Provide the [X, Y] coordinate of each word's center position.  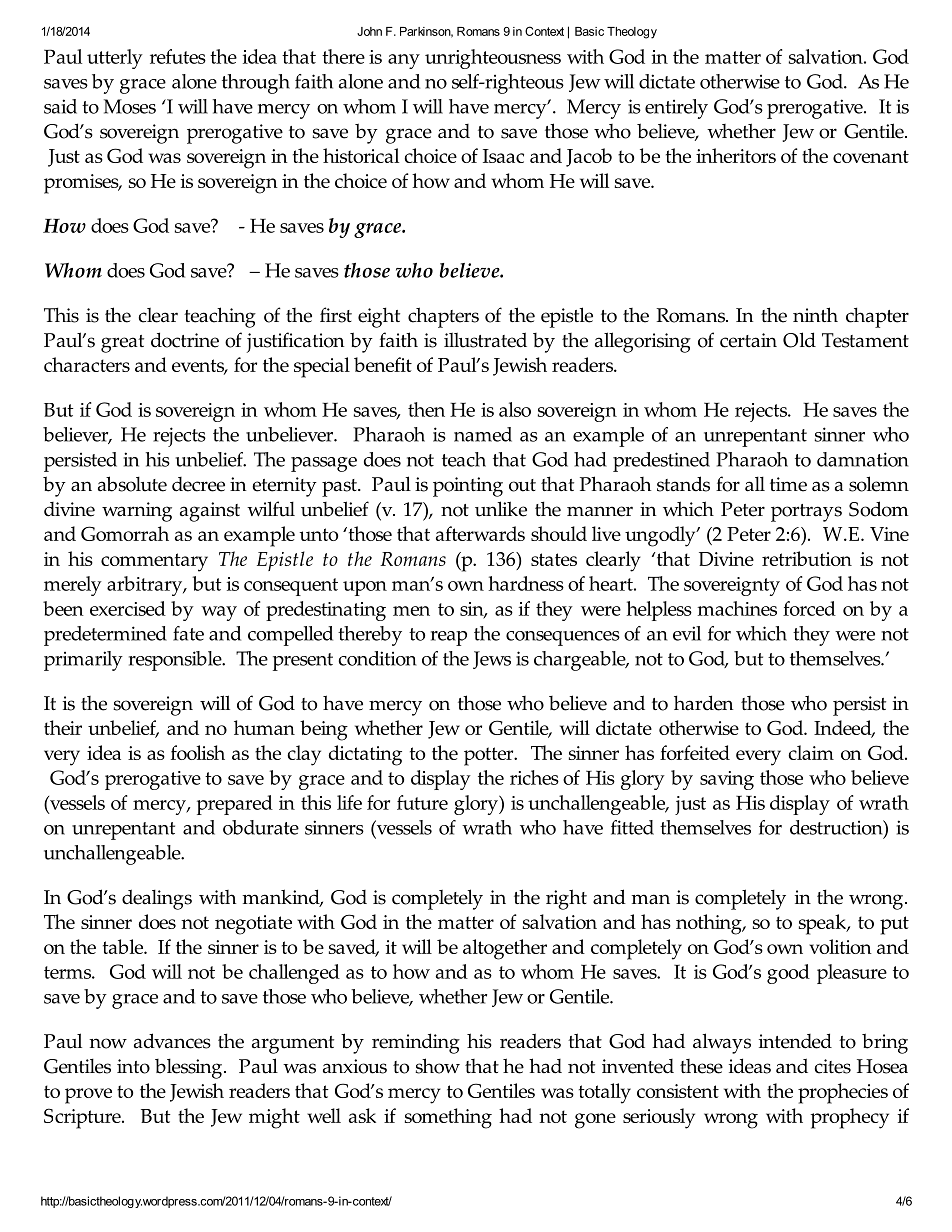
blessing [190, 1068]
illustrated [485, 340]
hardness [526, 583]
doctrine [185, 340]
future [422, 802]
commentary [154, 562]
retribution [807, 558]
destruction [837, 828]
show [437, 1066]
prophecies [843, 1093]
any [404, 61]
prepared [235, 805]
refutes [178, 56]
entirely [676, 109]
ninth [815, 314]
